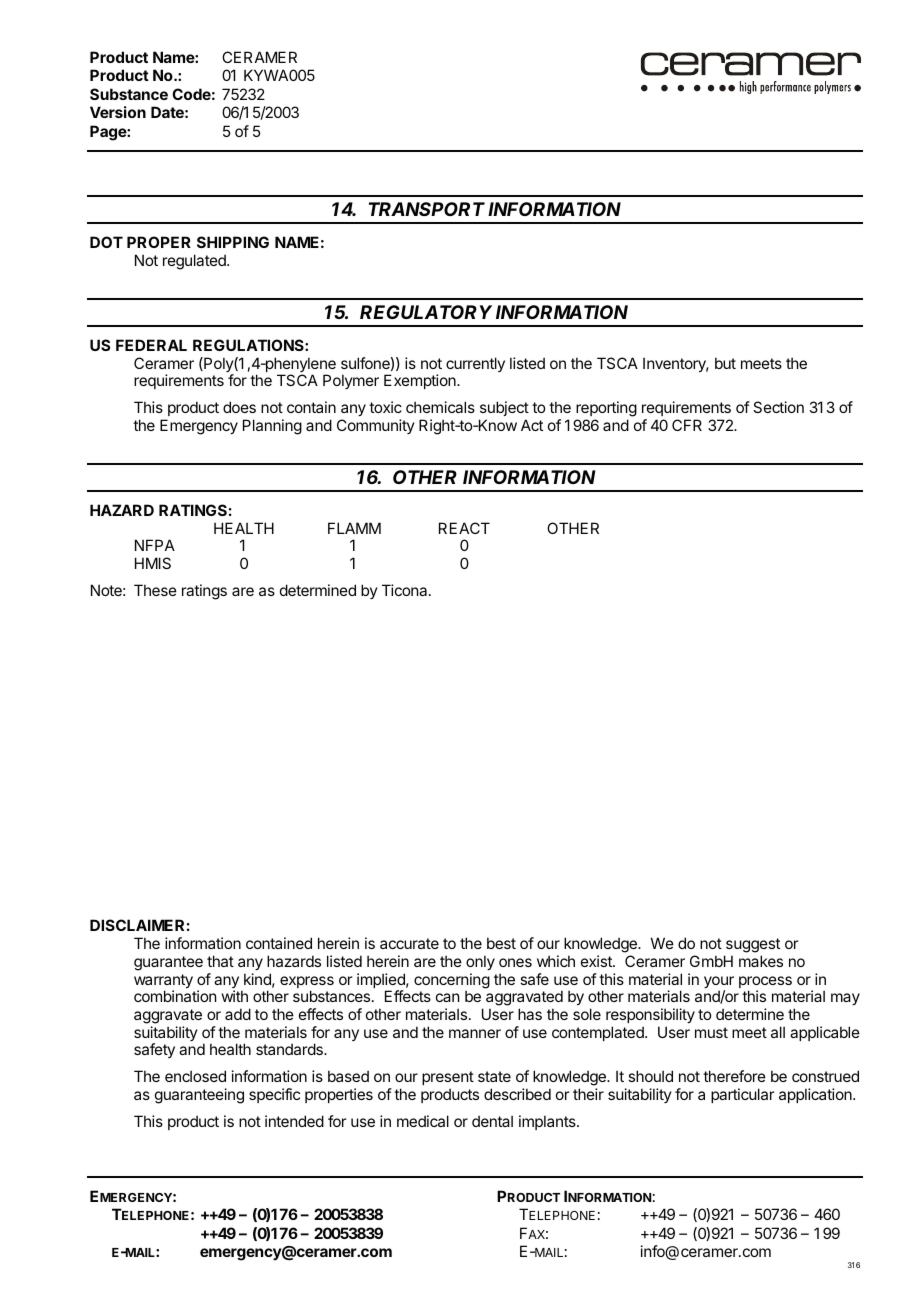 Image resolution: width=924 pixels, height=1308 pixels. What do you see at coordinates (118, 112) in the screenshot?
I see `Version` at bounding box center [118, 112].
